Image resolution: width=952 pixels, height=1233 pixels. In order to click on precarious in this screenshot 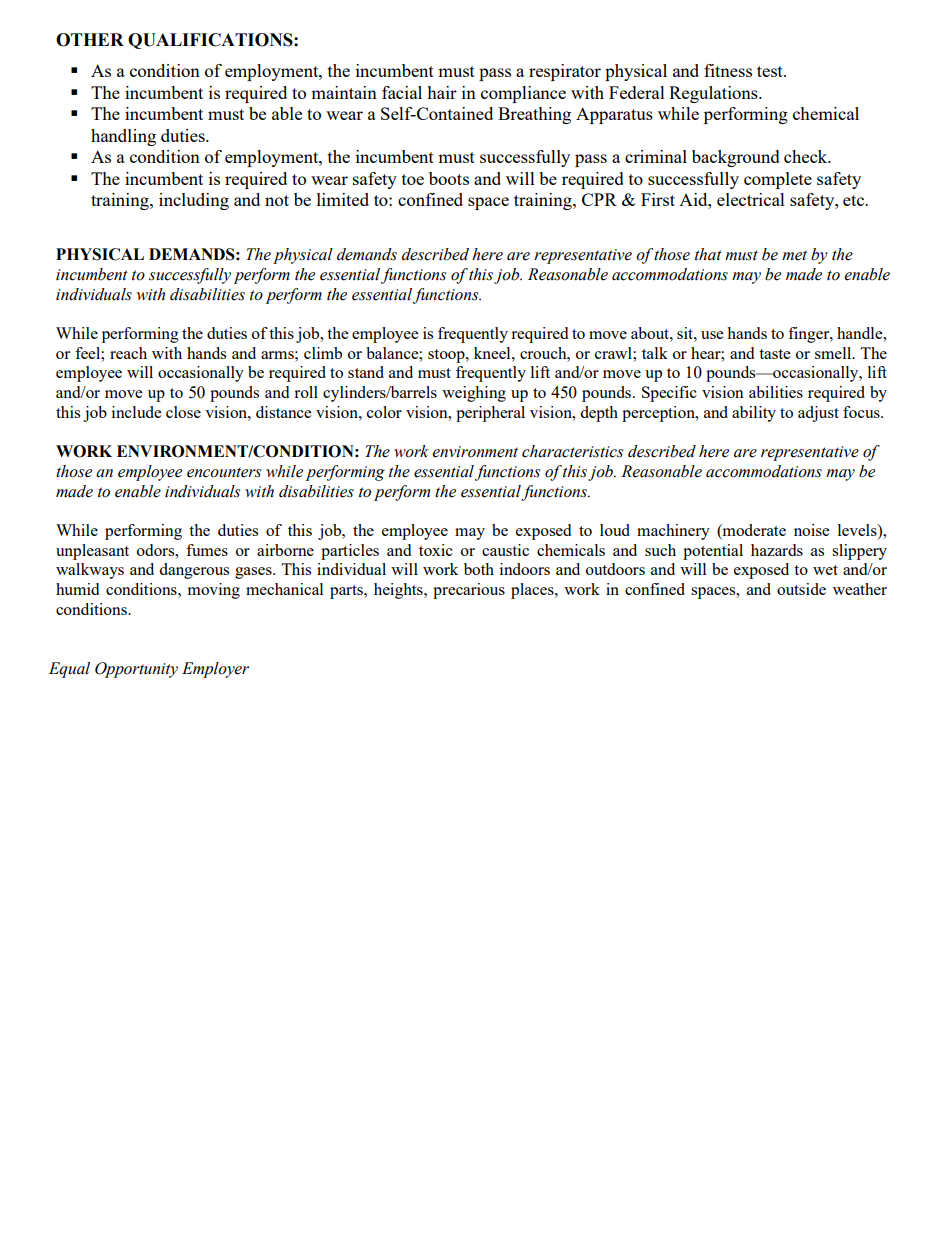, I will do `click(469, 591)`.
